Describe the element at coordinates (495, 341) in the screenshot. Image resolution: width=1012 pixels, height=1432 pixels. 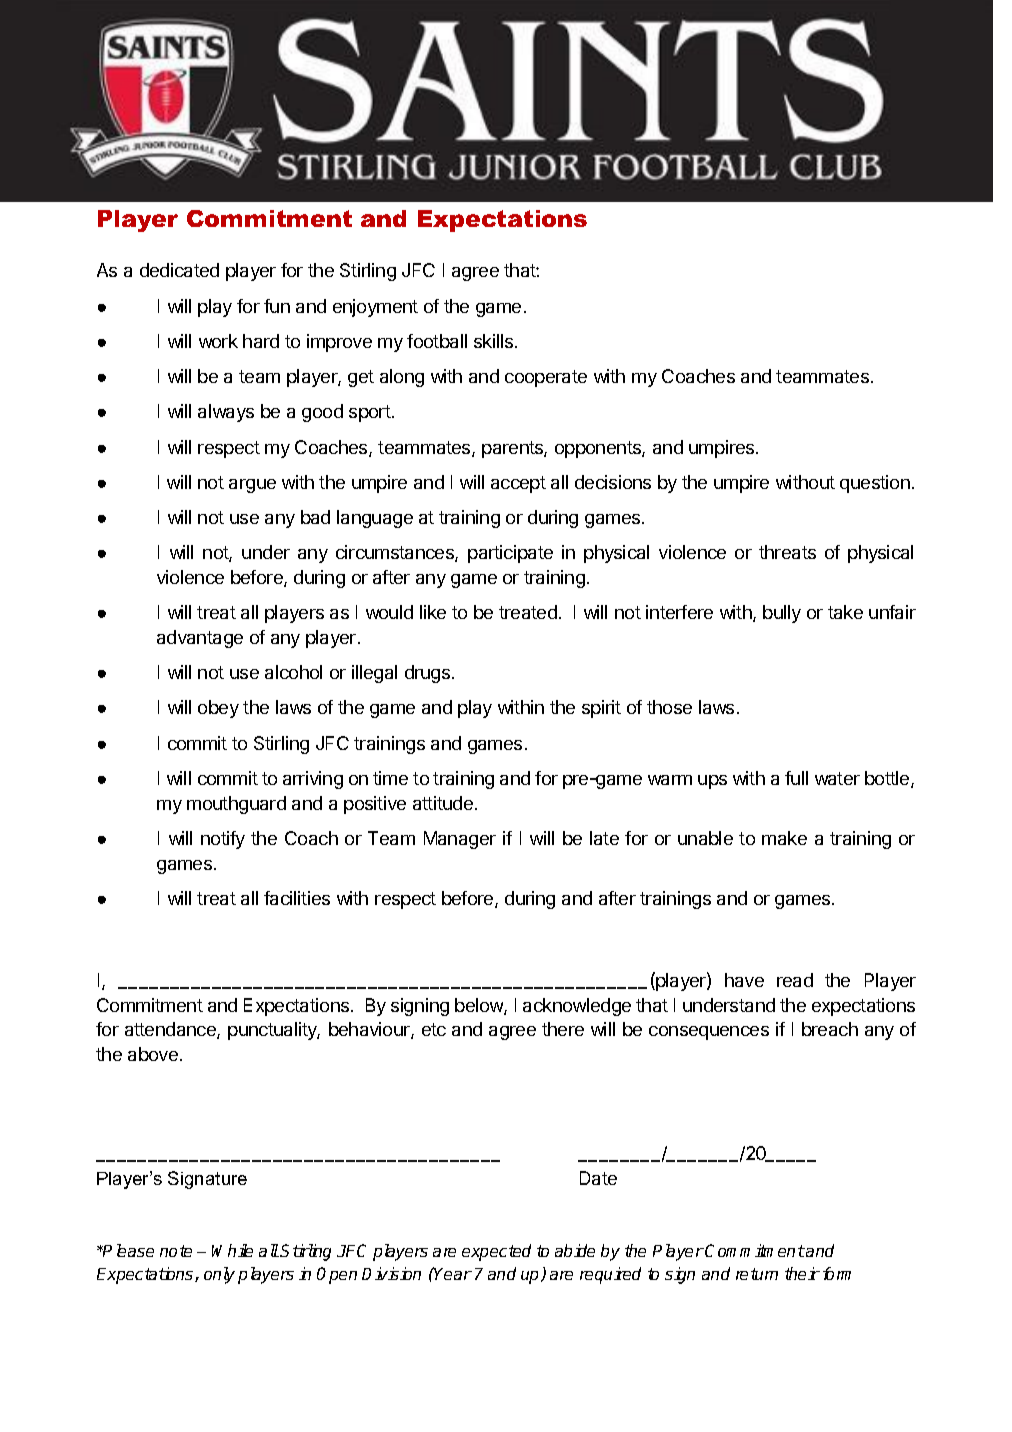
I see `skills` at that location.
